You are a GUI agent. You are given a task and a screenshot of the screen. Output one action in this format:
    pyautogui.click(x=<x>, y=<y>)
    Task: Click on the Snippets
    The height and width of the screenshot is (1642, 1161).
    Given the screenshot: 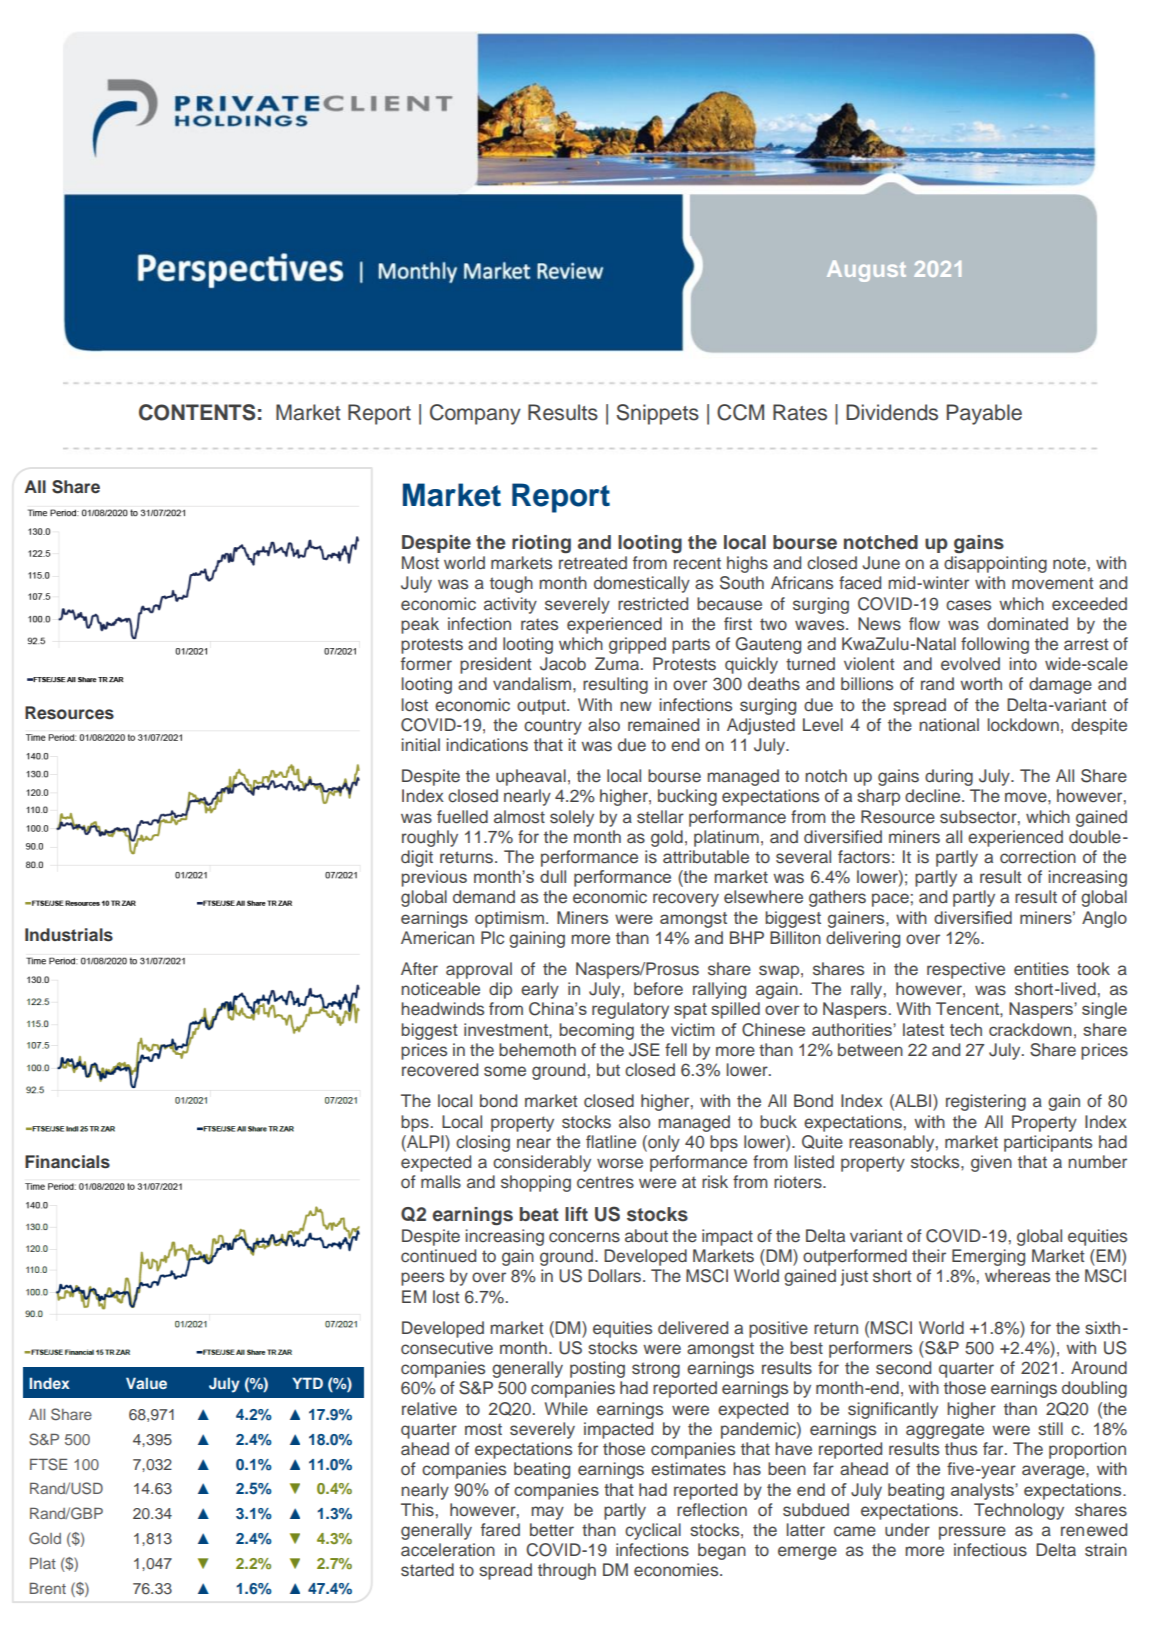 What is the action you would take?
    pyautogui.click(x=657, y=414)
